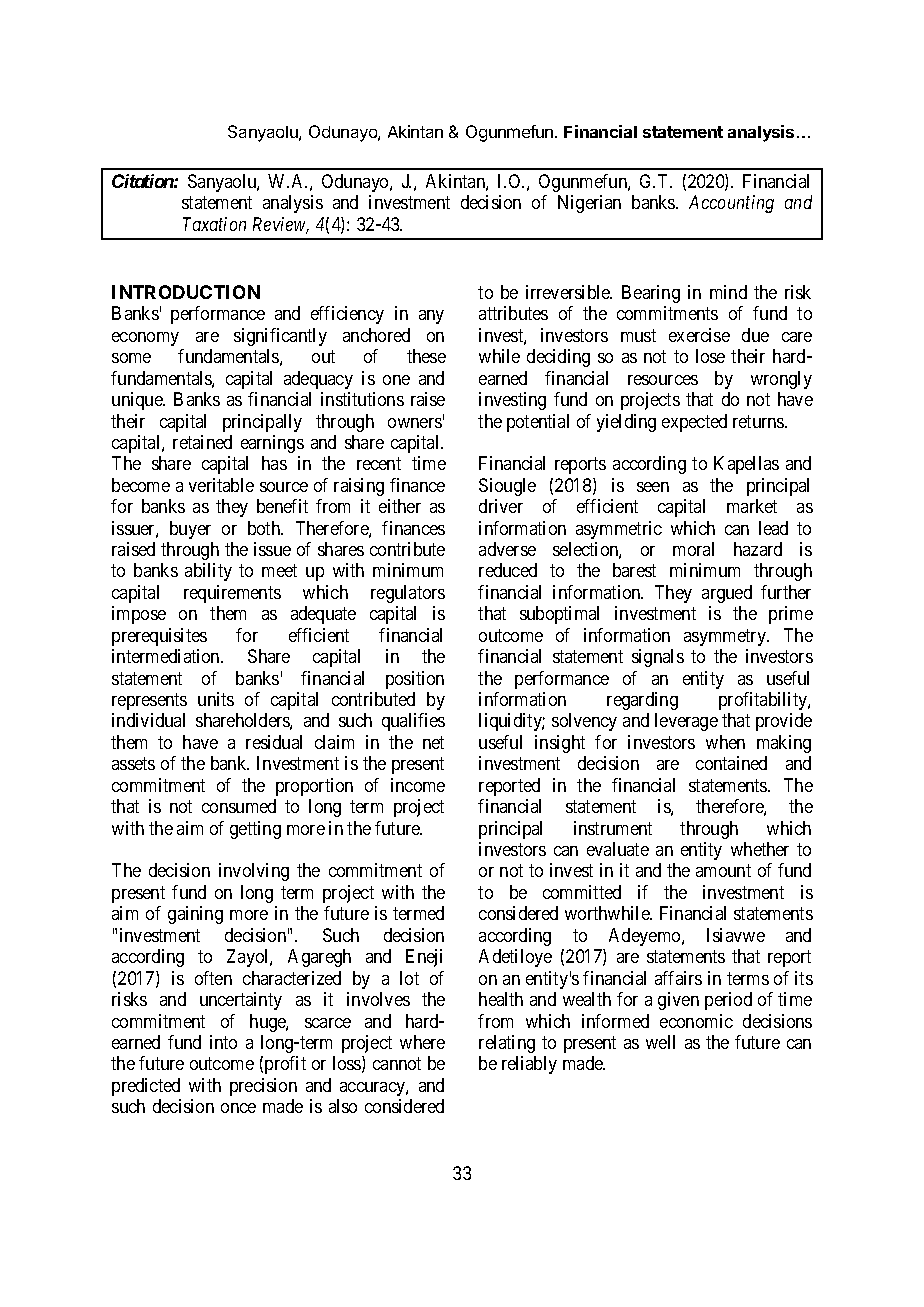  What do you see at coordinates (752, 506) in the screenshot?
I see `market` at bounding box center [752, 506].
